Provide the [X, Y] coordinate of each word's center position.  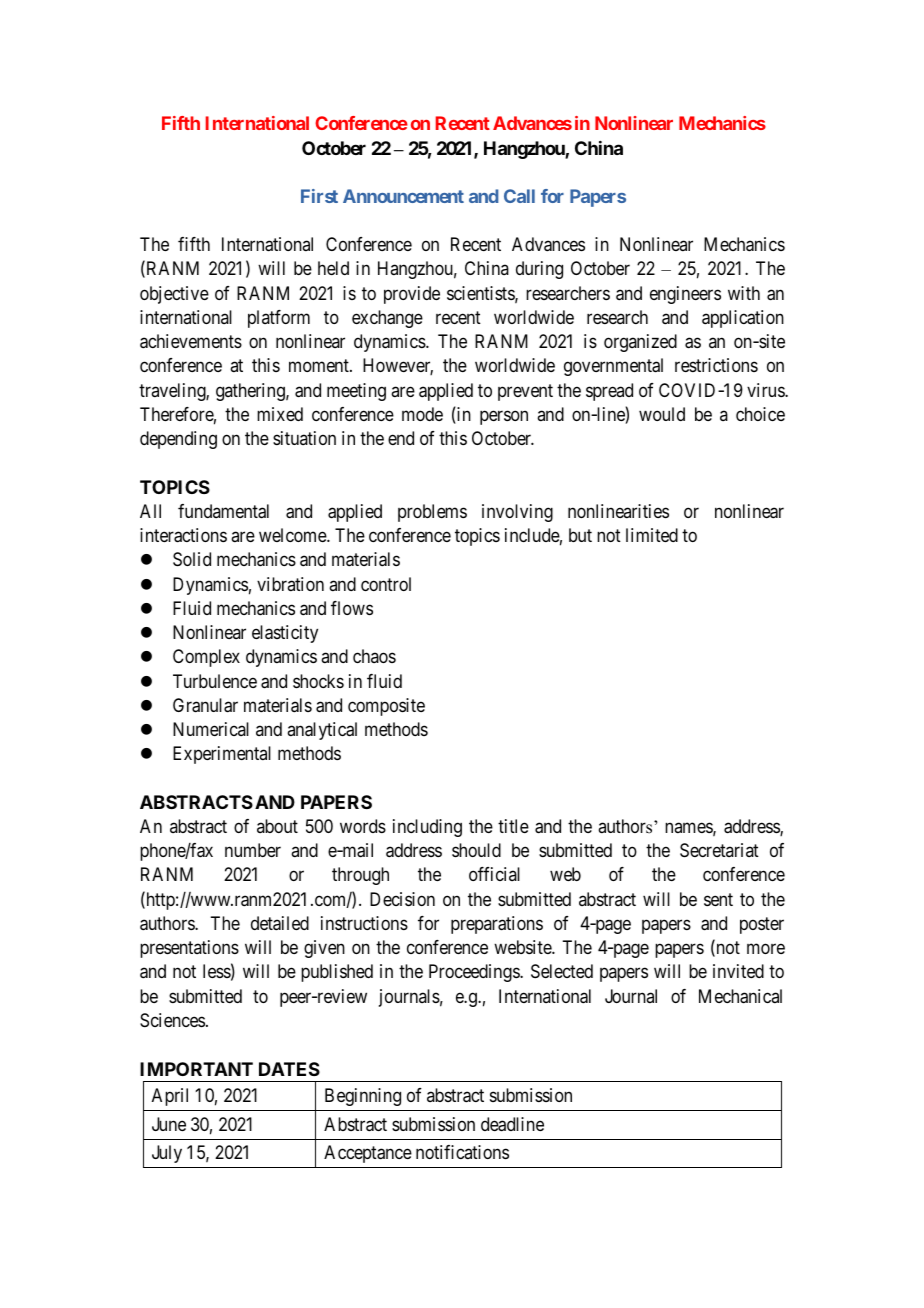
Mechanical [740, 996]
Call [519, 196]
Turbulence [215, 681]
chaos [374, 656]
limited [652, 535]
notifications [462, 1152]
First [319, 196]
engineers [685, 295]
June [169, 1124]
